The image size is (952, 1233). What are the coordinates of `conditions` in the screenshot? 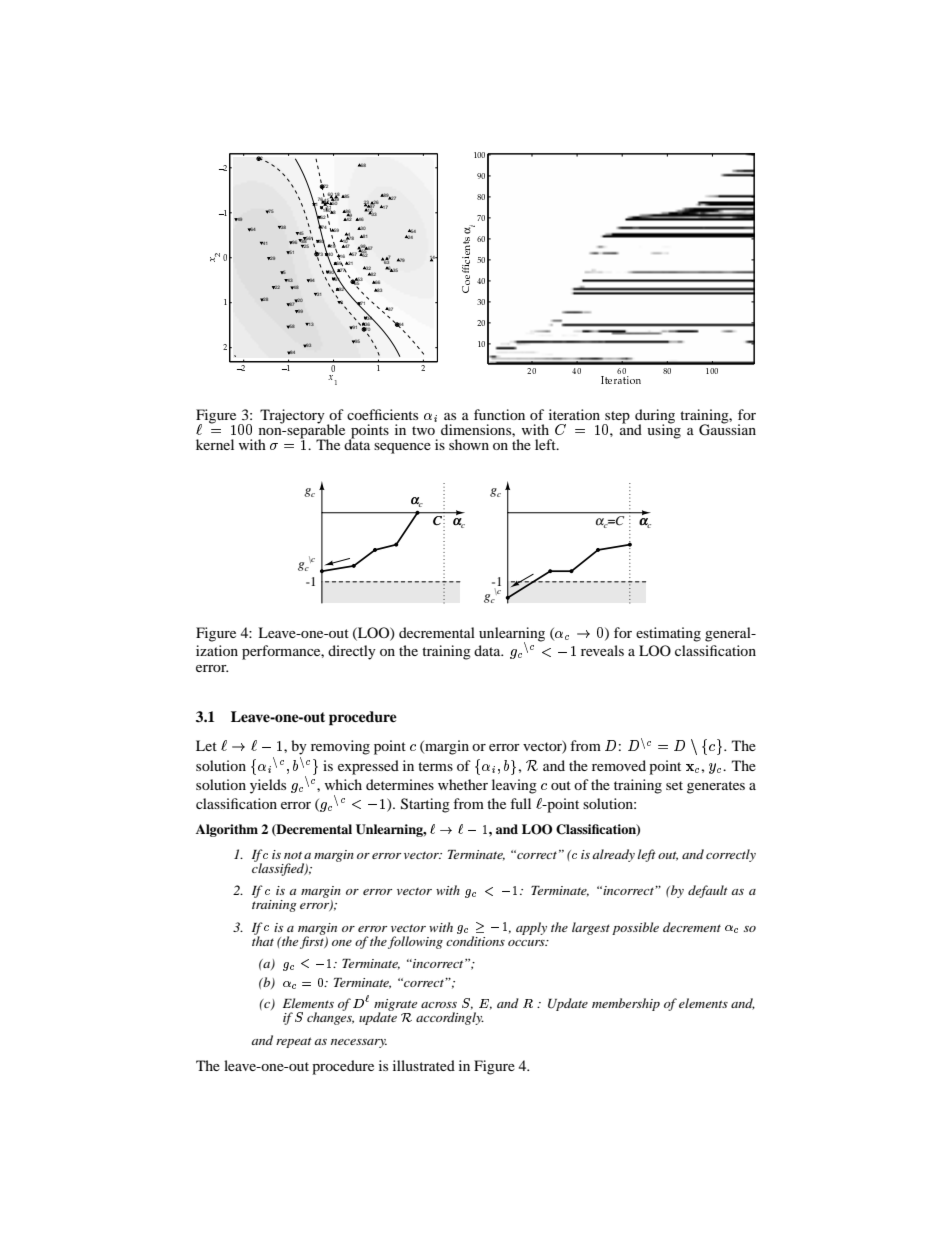 It's located at (475, 939).
